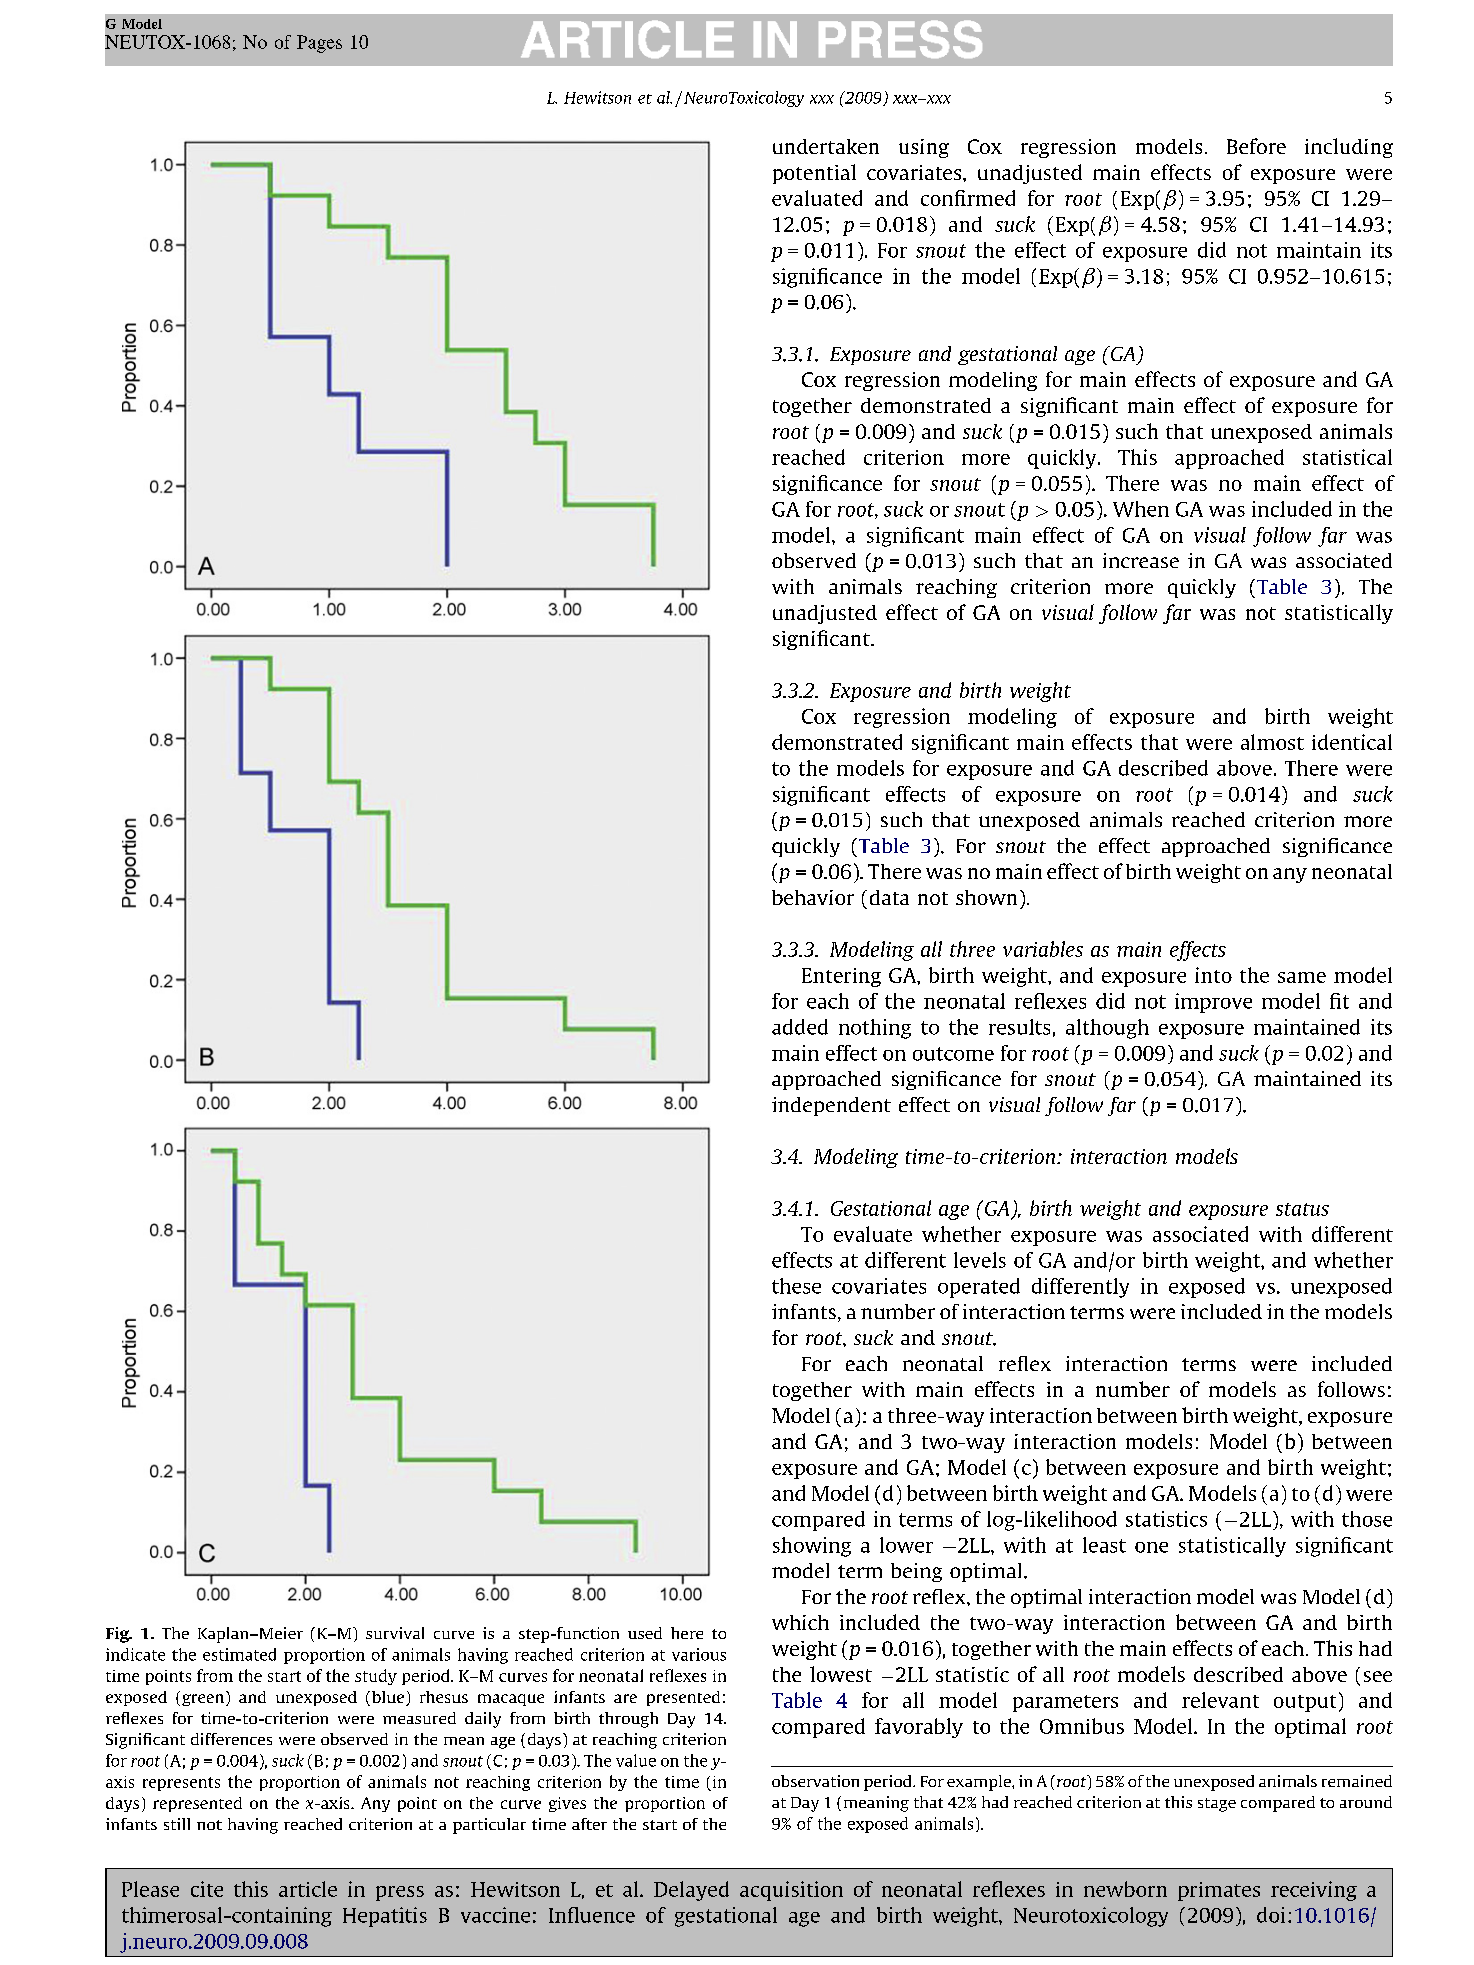 The image size is (1474, 1965). What do you see at coordinates (800, 1027) in the page?
I see `added` at bounding box center [800, 1027].
